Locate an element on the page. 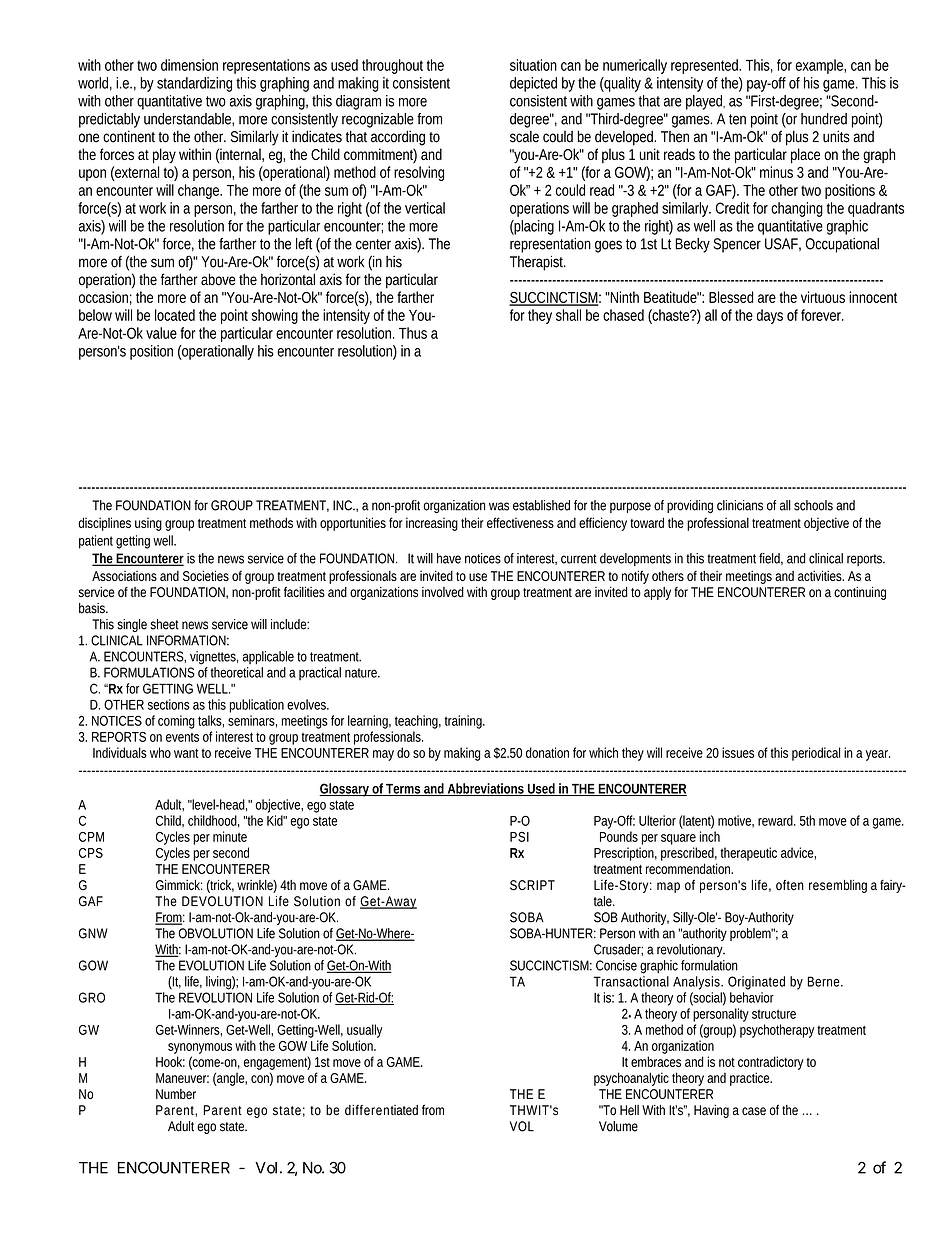  depicted is located at coordinates (533, 84).
